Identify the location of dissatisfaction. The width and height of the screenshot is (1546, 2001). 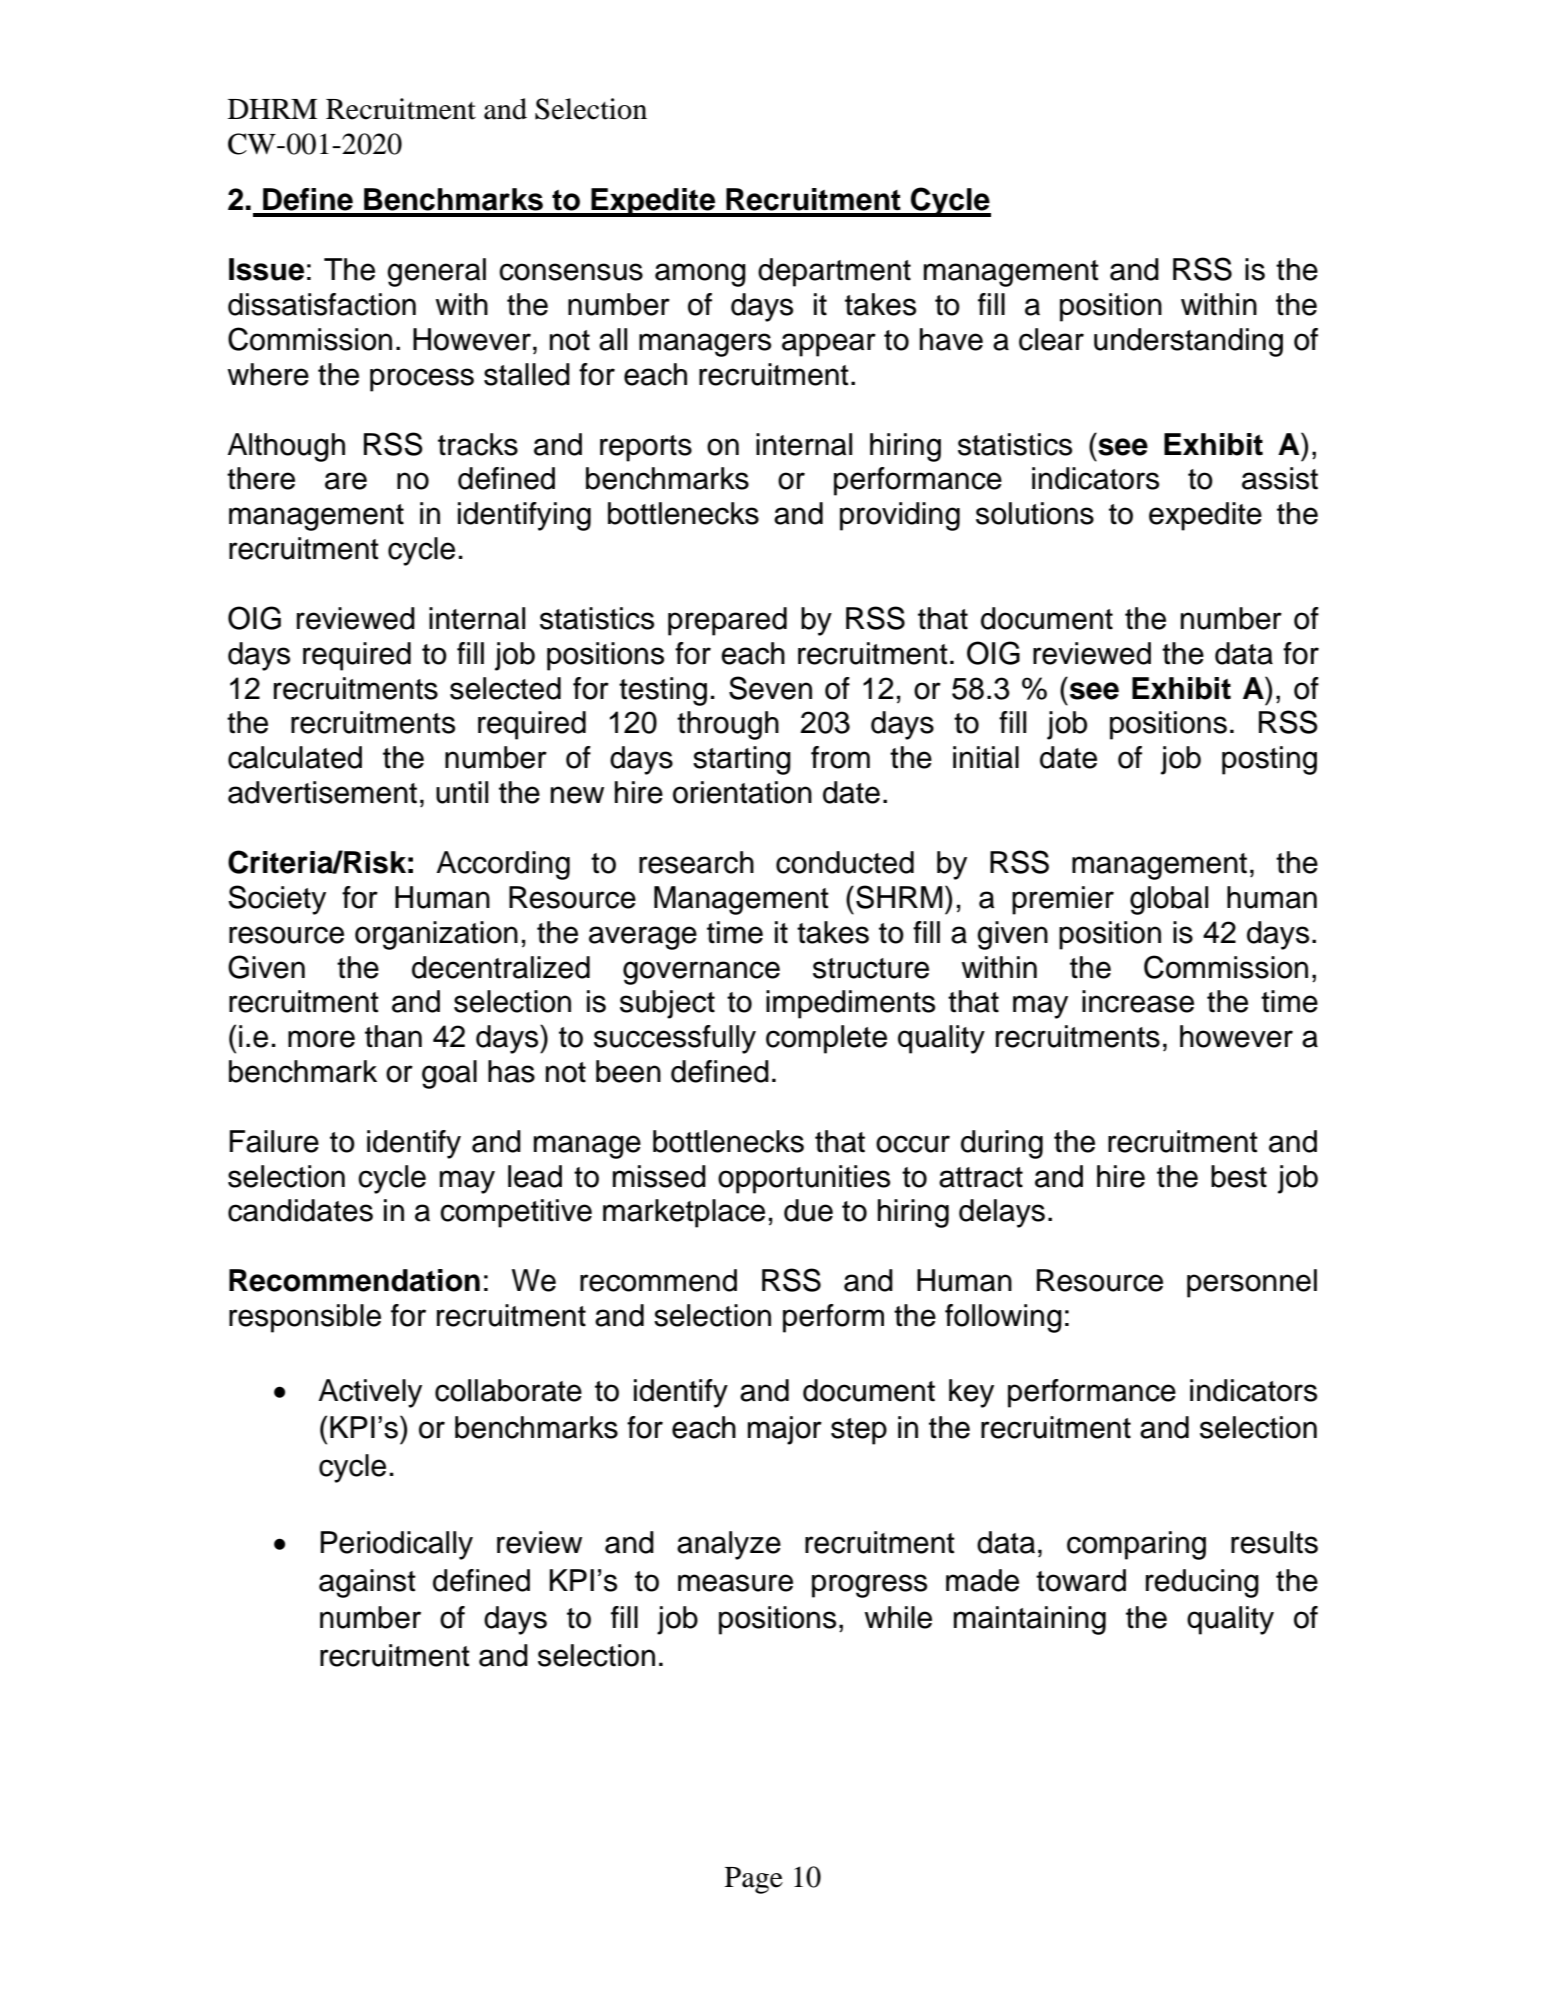
(322, 304).
